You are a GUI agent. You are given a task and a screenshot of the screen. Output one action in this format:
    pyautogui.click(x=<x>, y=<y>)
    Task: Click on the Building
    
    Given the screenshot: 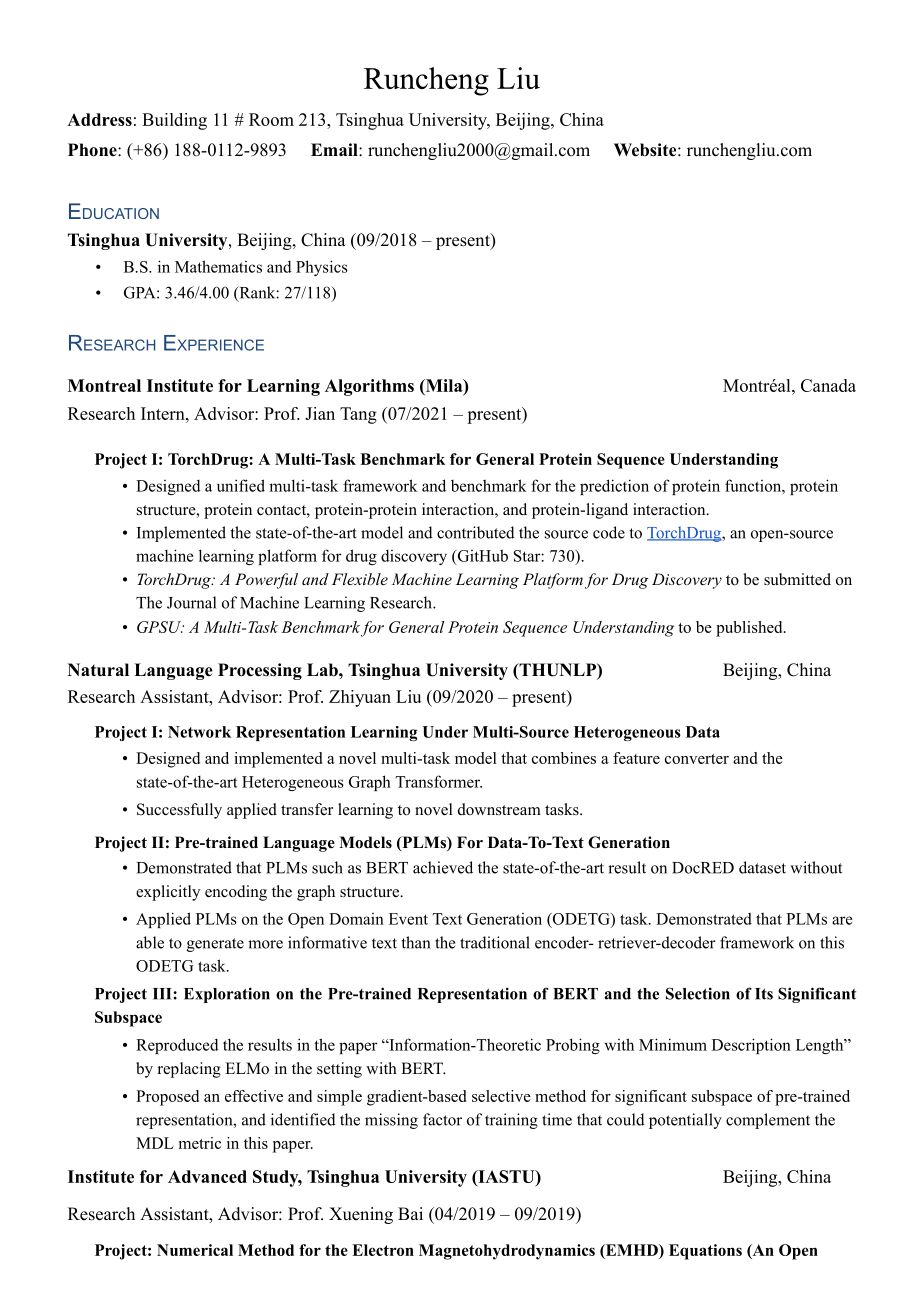 What is the action you would take?
    pyautogui.click(x=174, y=121)
